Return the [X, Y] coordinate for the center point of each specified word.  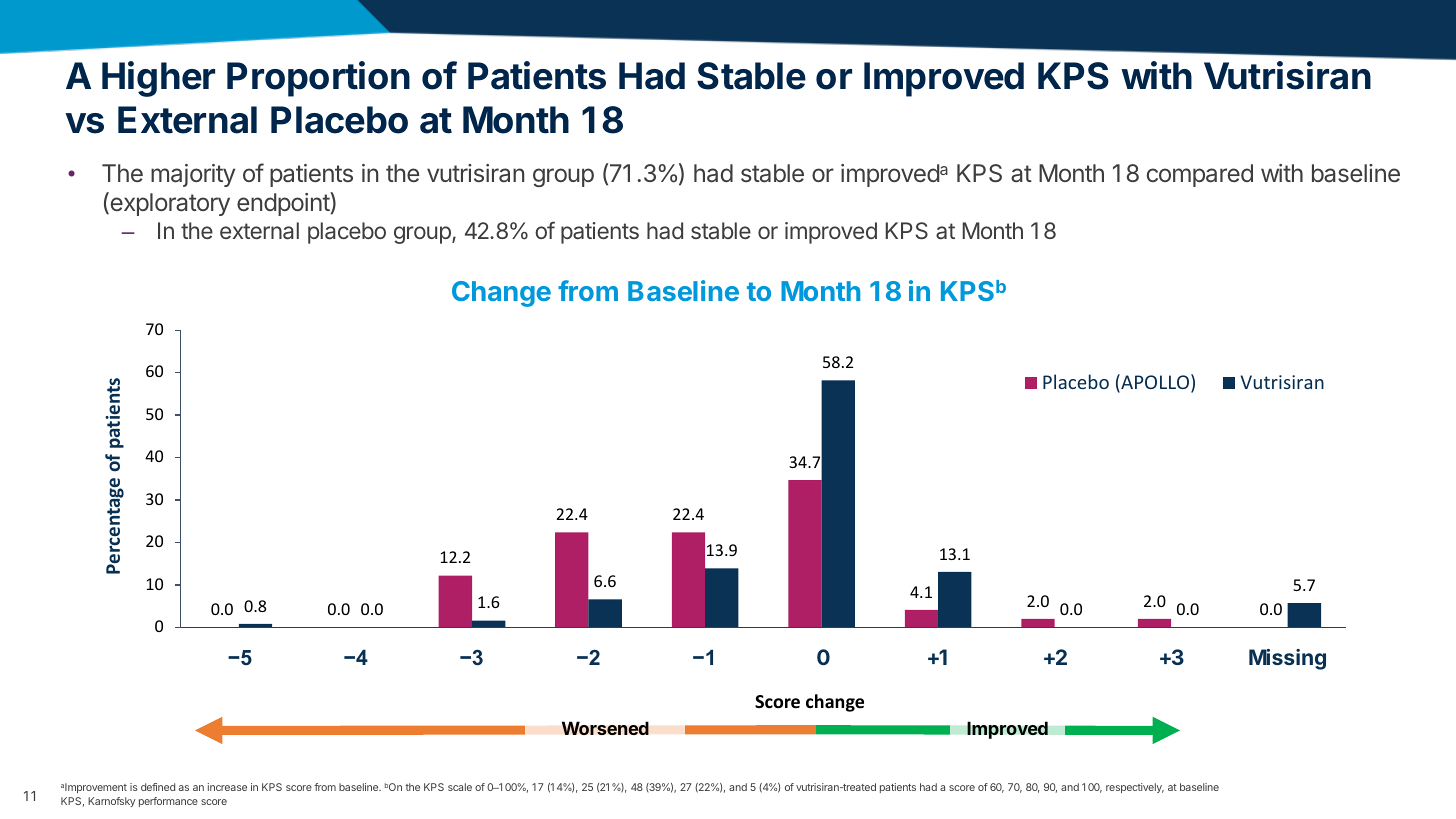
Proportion [318, 79]
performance [168, 802]
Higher [158, 79]
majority [193, 175]
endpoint [284, 204]
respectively [1135, 788]
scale [460, 787]
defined [158, 787]
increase [227, 787]
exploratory [169, 204]
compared [1200, 175]
